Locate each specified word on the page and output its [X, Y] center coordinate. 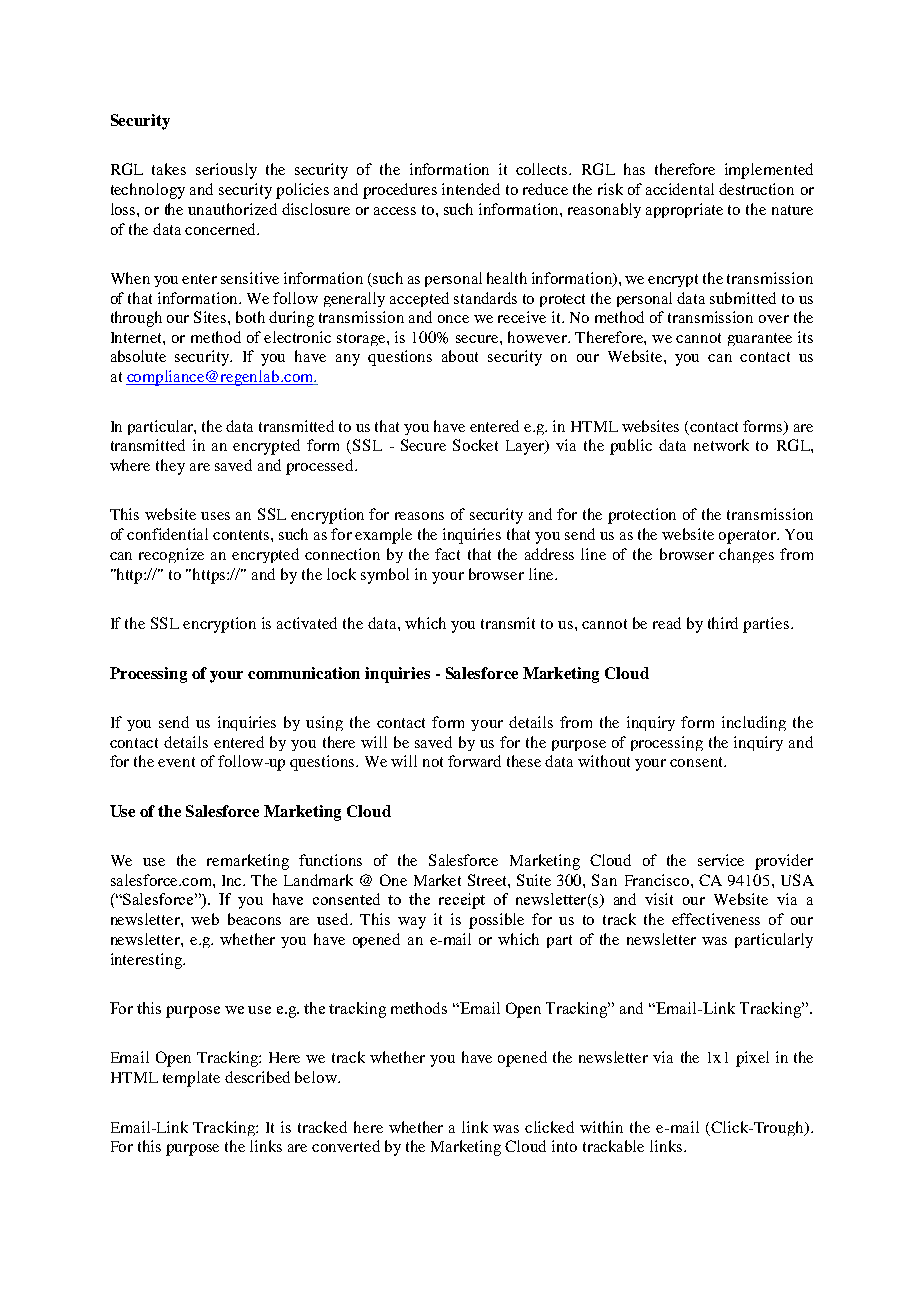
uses [215, 516]
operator [749, 537]
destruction [756, 189]
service [721, 860]
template [191, 1079]
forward [474, 761]
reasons [419, 516]
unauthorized [232, 209]
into [564, 1146]
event [176, 762]
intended [471, 189]
